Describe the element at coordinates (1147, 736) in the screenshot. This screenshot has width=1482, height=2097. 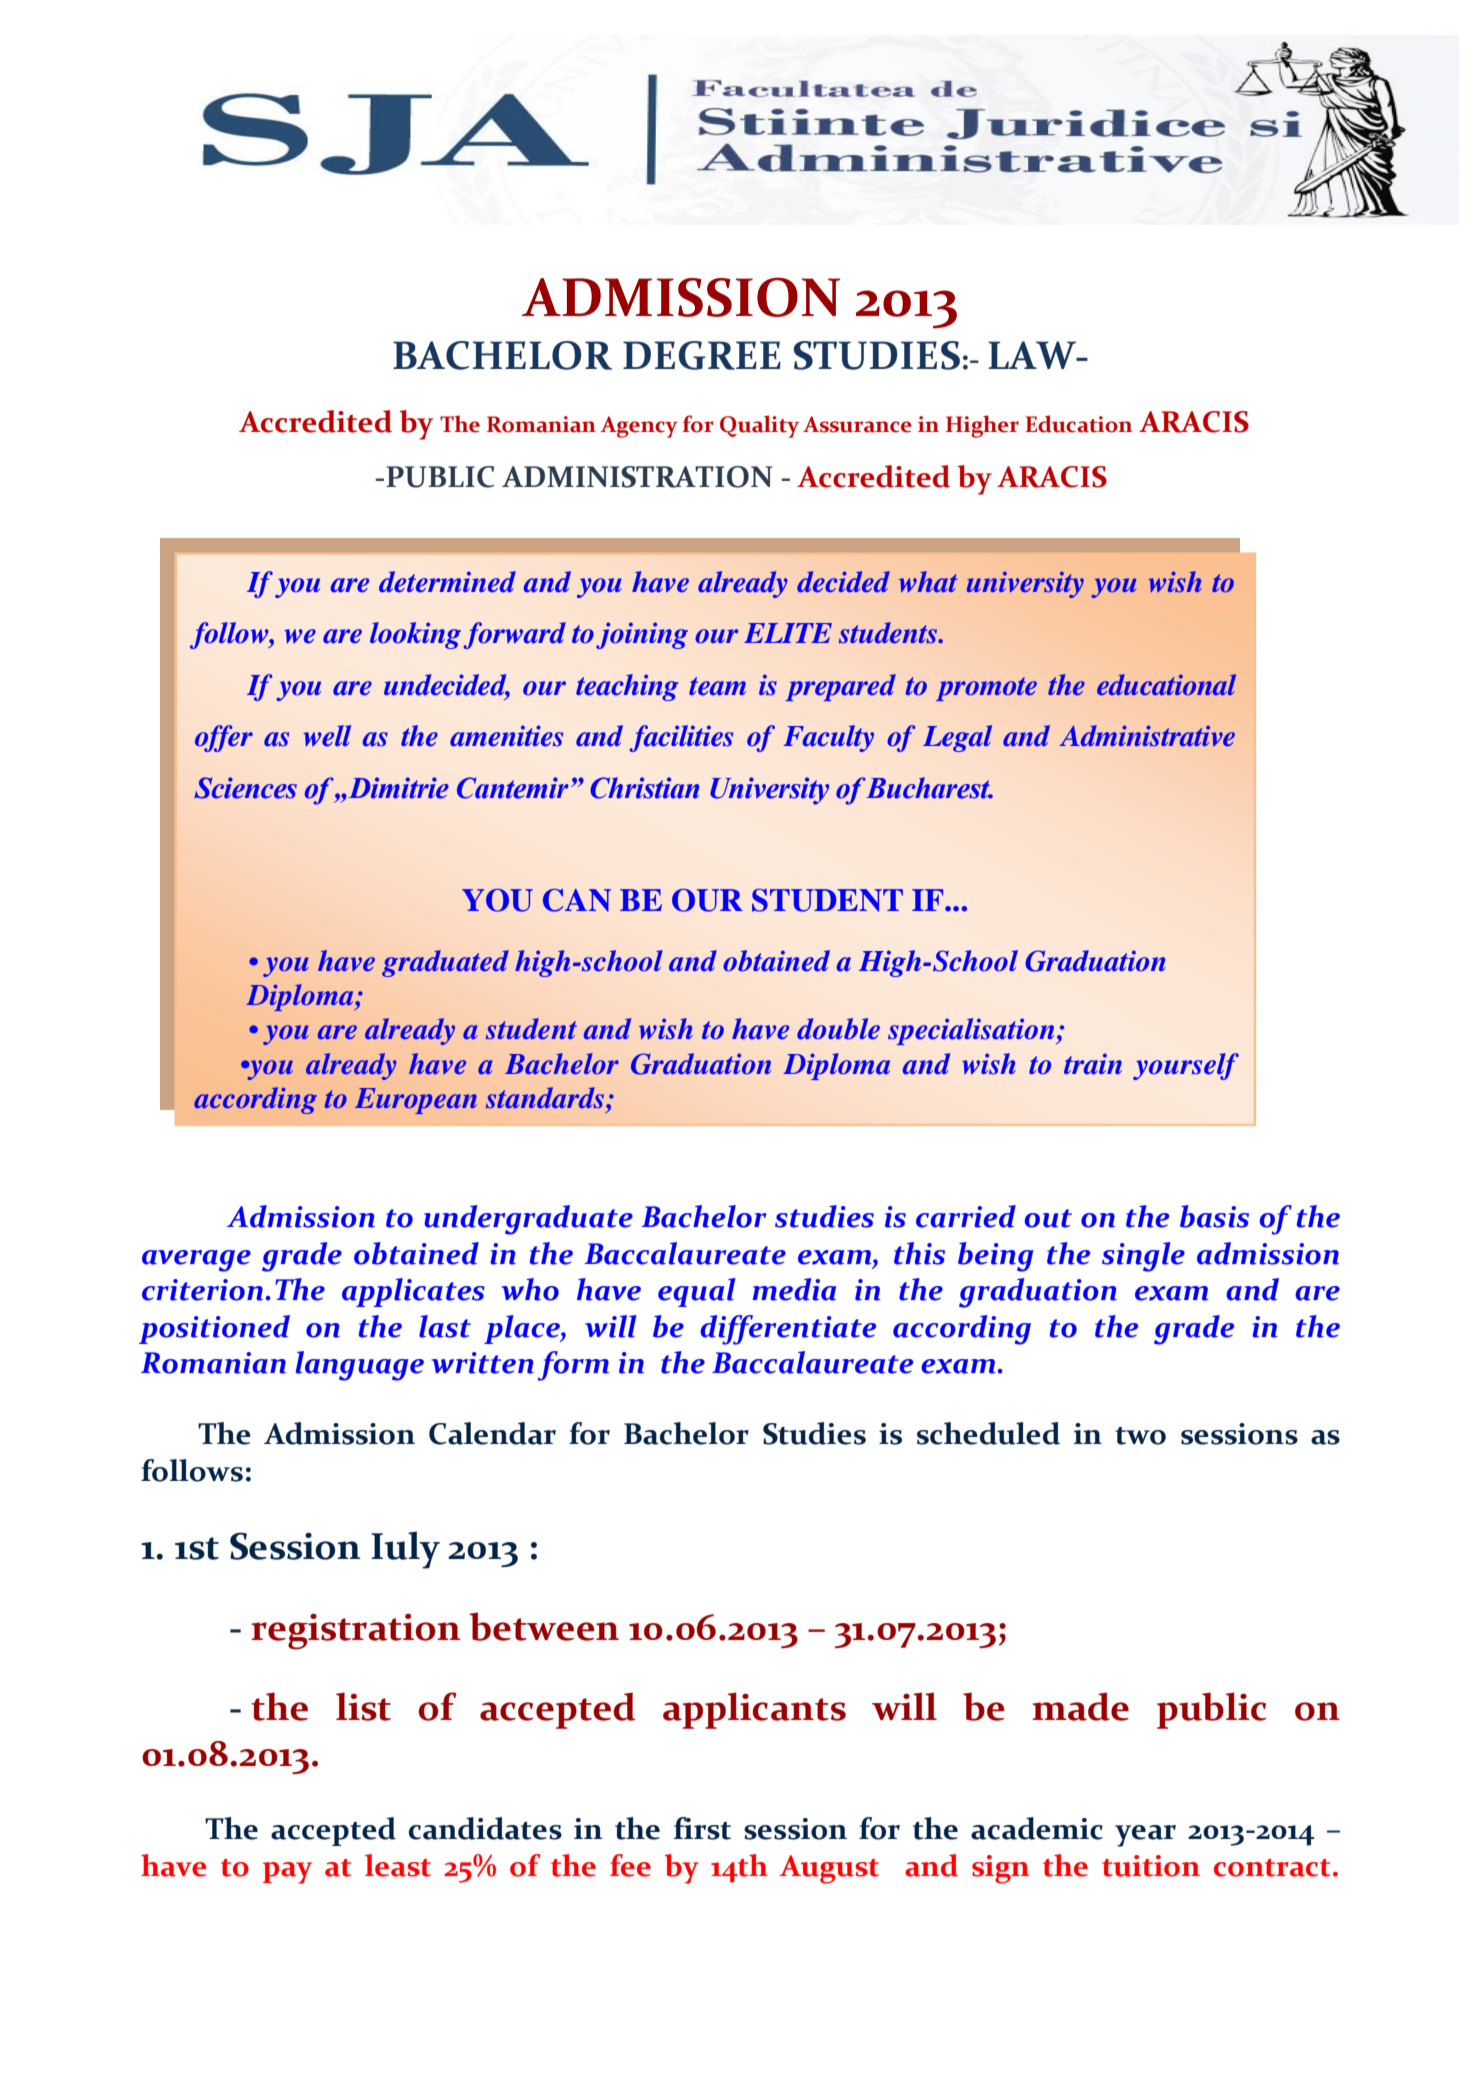
I see `Administrative` at that location.
